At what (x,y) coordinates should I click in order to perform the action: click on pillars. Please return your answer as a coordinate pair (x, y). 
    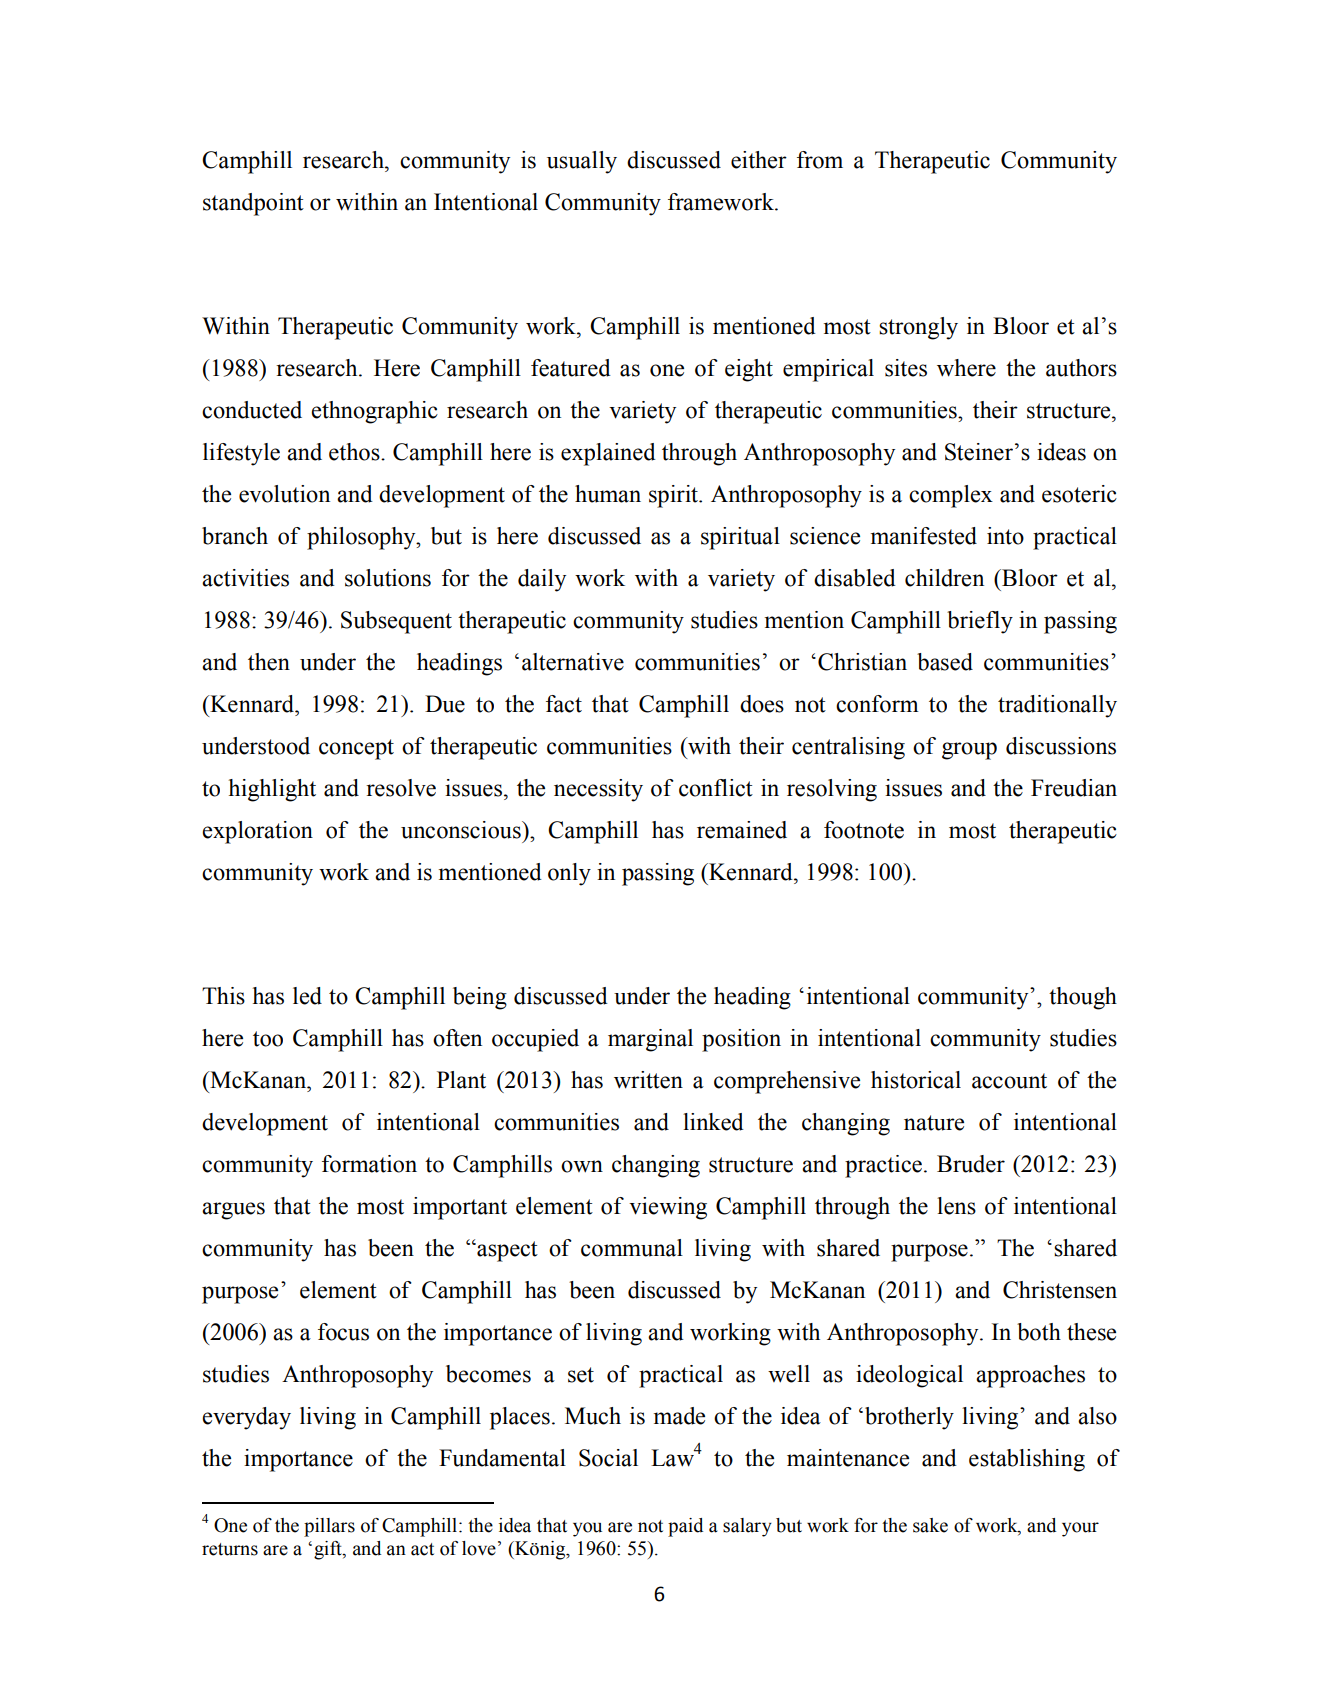
    Looking at the image, I should click on (329, 1527).
